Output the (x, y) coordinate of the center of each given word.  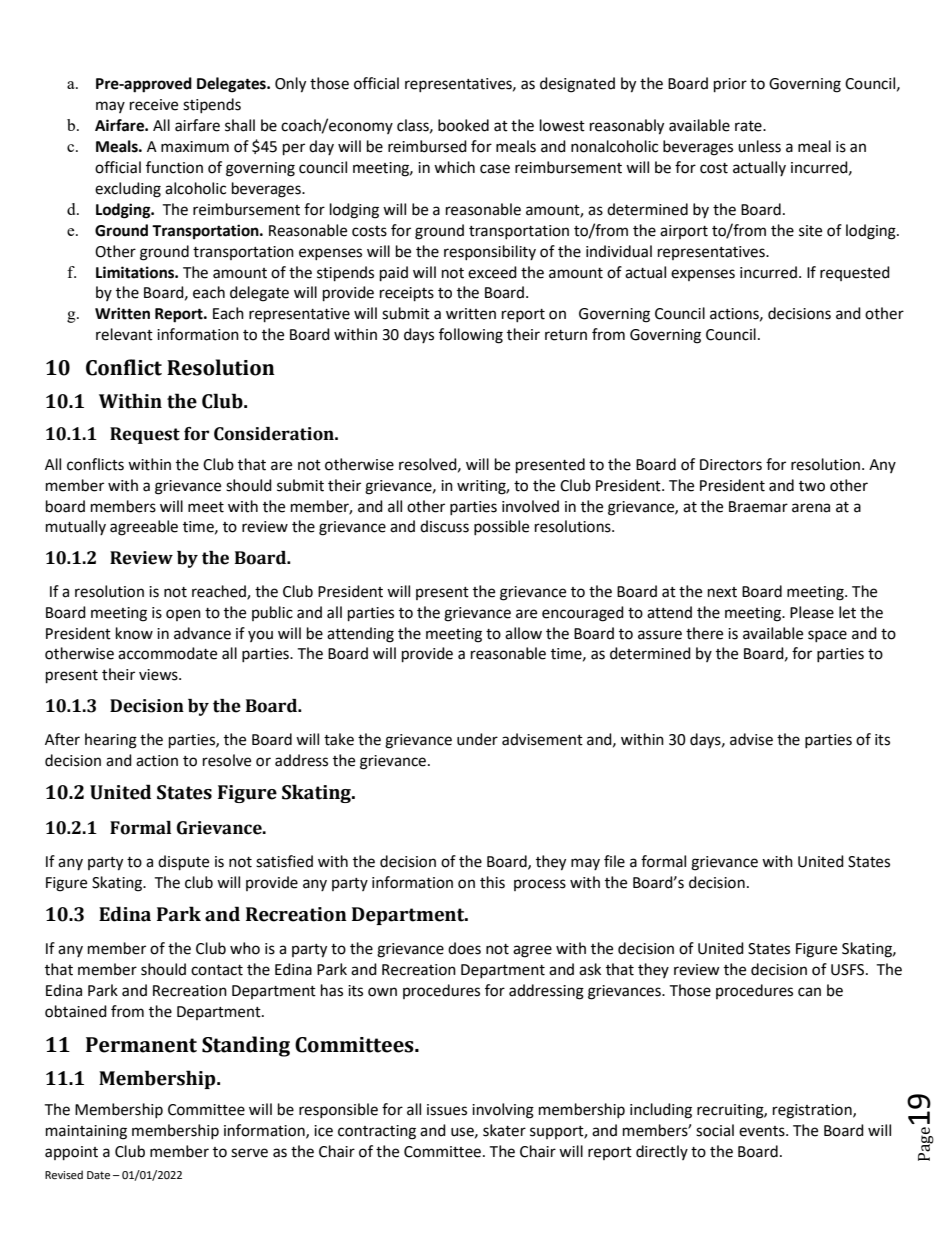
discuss (444, 526)
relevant (124, 334)
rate (749, 126)
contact (217, 970)
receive (154, 105)
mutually (76, 527)
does (464, 948)
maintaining (86, 1132)
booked (463, 125)
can (809, 992)
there (704, 633)
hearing (111, 741)
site (810, 231)
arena (811, 508)
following (471, 336)
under (477, 739)
